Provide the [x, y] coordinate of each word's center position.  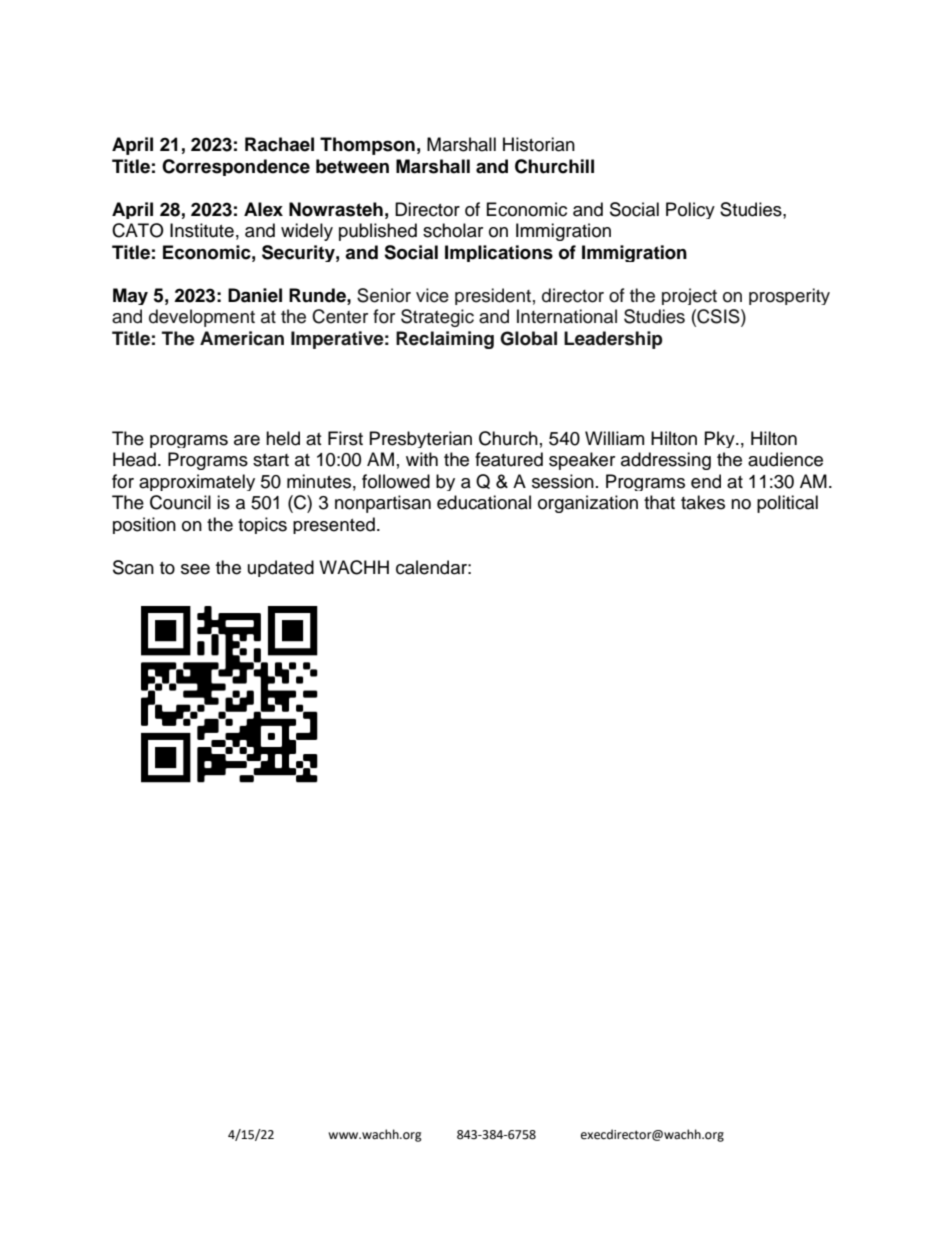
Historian [539, 144]
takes [703, 502]
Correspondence [236, 167]
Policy [690, 210]
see [195, 569]
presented [334, 525]
